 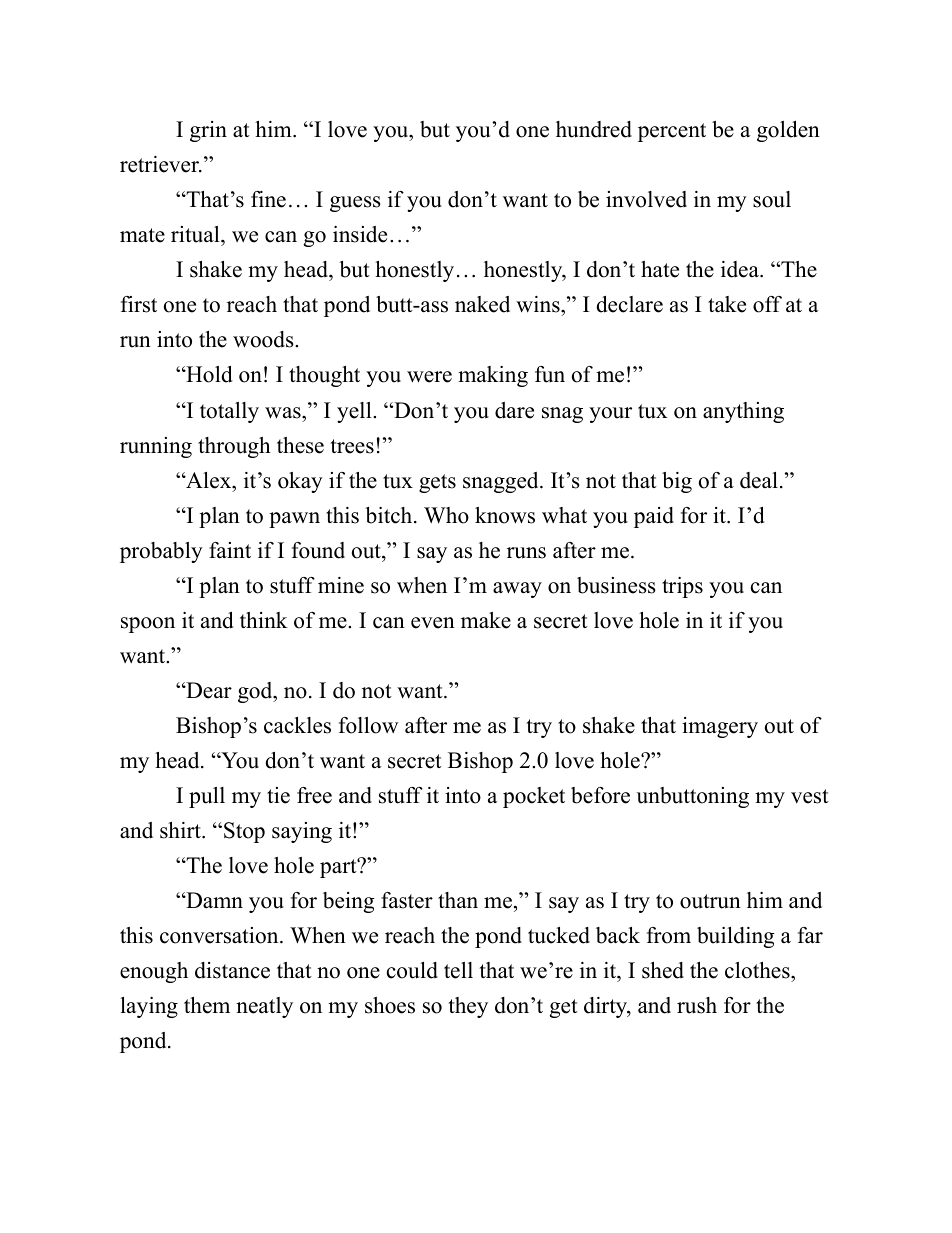 What do you see at coordinates (493, 376) in the page?
I see `making` at bounding box center [493, 376].
